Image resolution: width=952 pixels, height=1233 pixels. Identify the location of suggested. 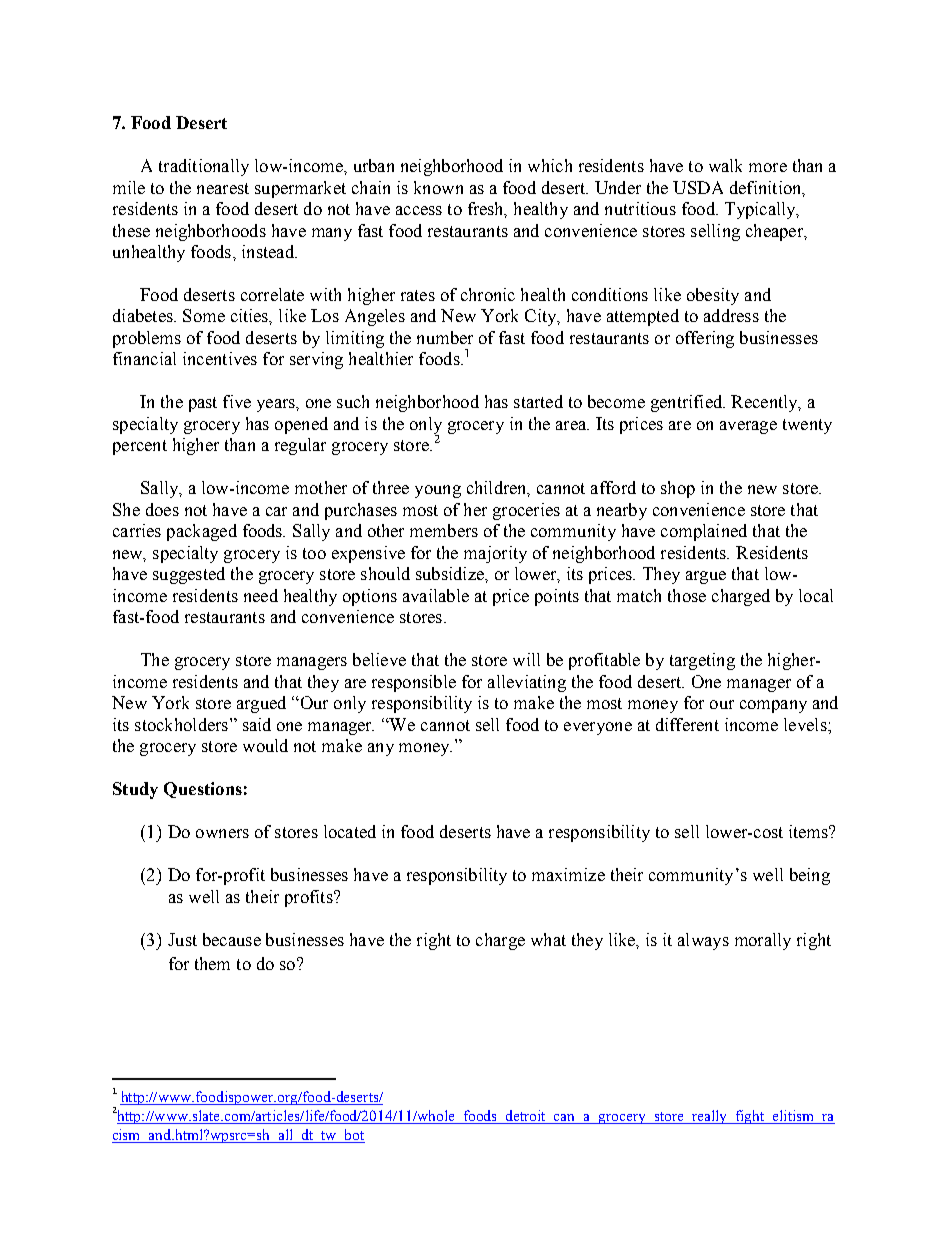
(189, 575).
